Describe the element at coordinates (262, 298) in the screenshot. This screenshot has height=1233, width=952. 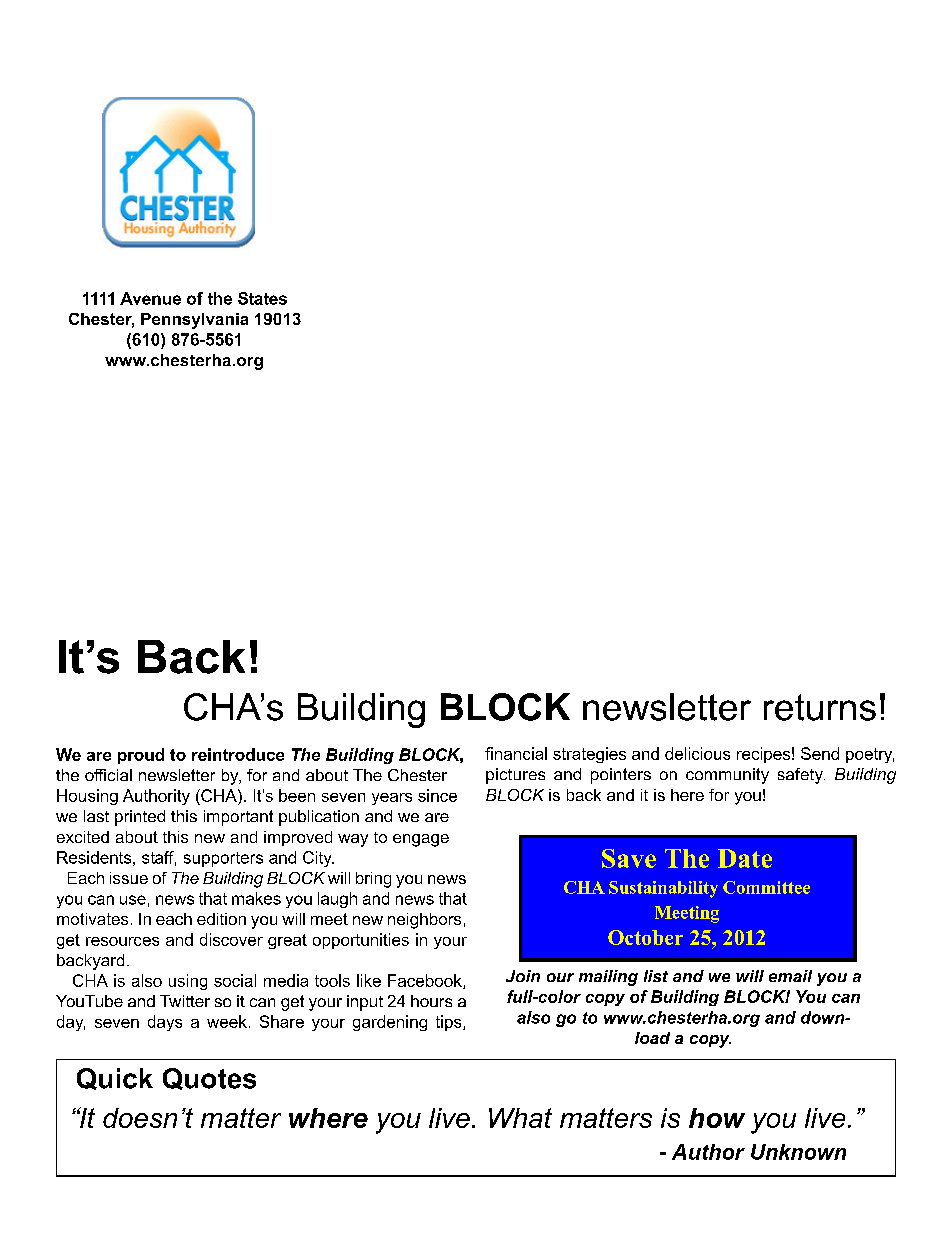
I see `States` at that location.
